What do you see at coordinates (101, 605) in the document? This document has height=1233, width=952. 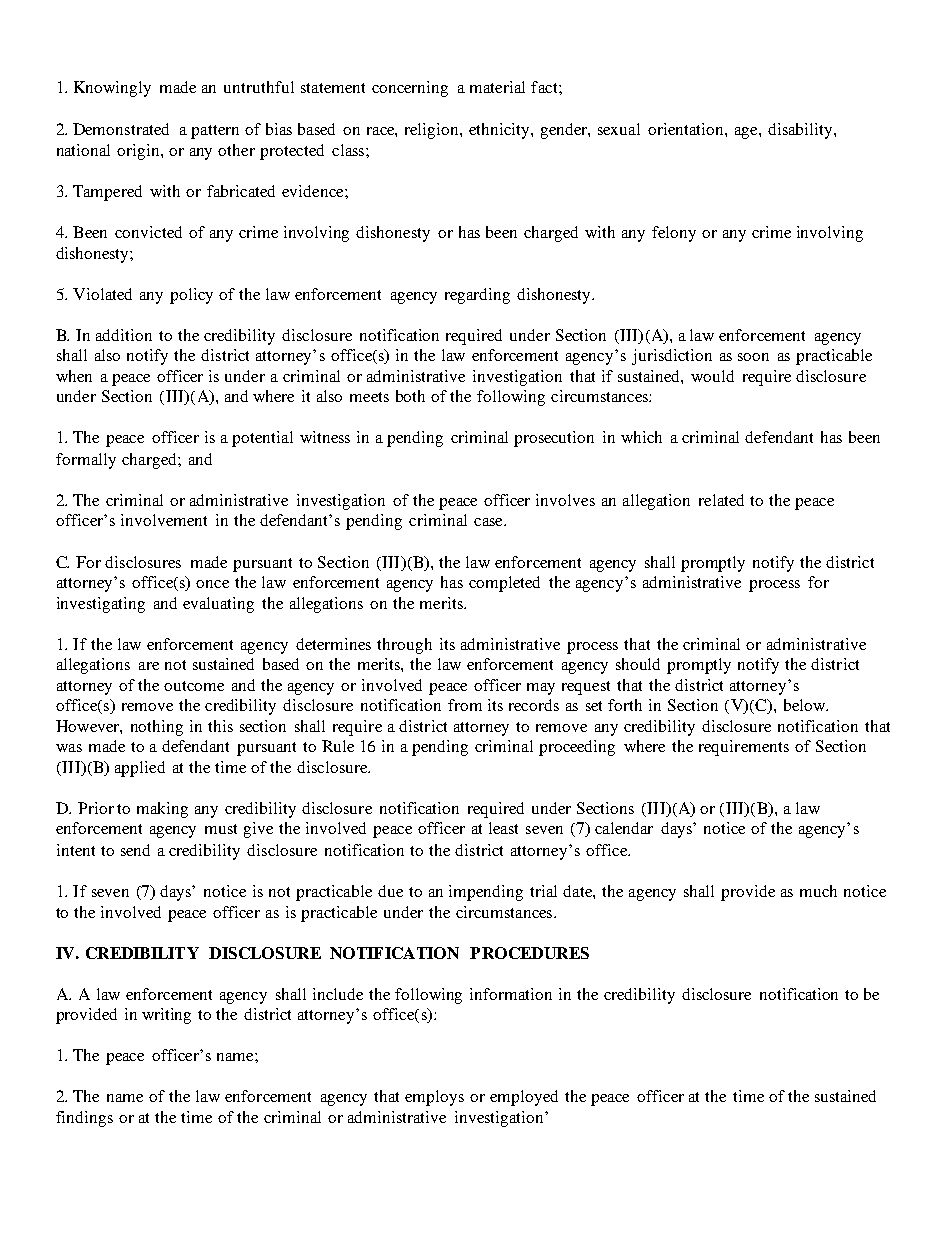 I see `investigating` at bounding box center [101, 605].
